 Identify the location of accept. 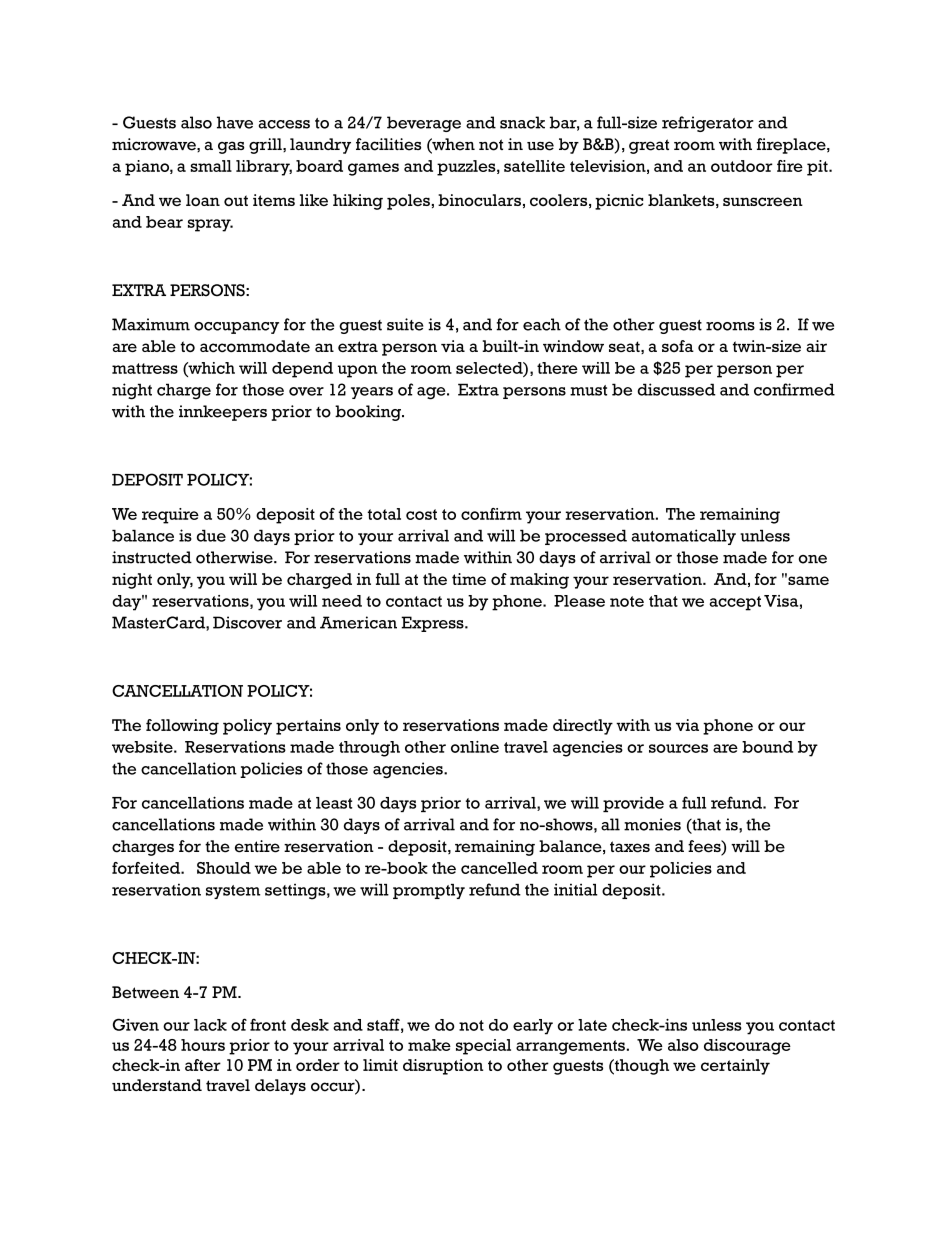
(735, 603).
